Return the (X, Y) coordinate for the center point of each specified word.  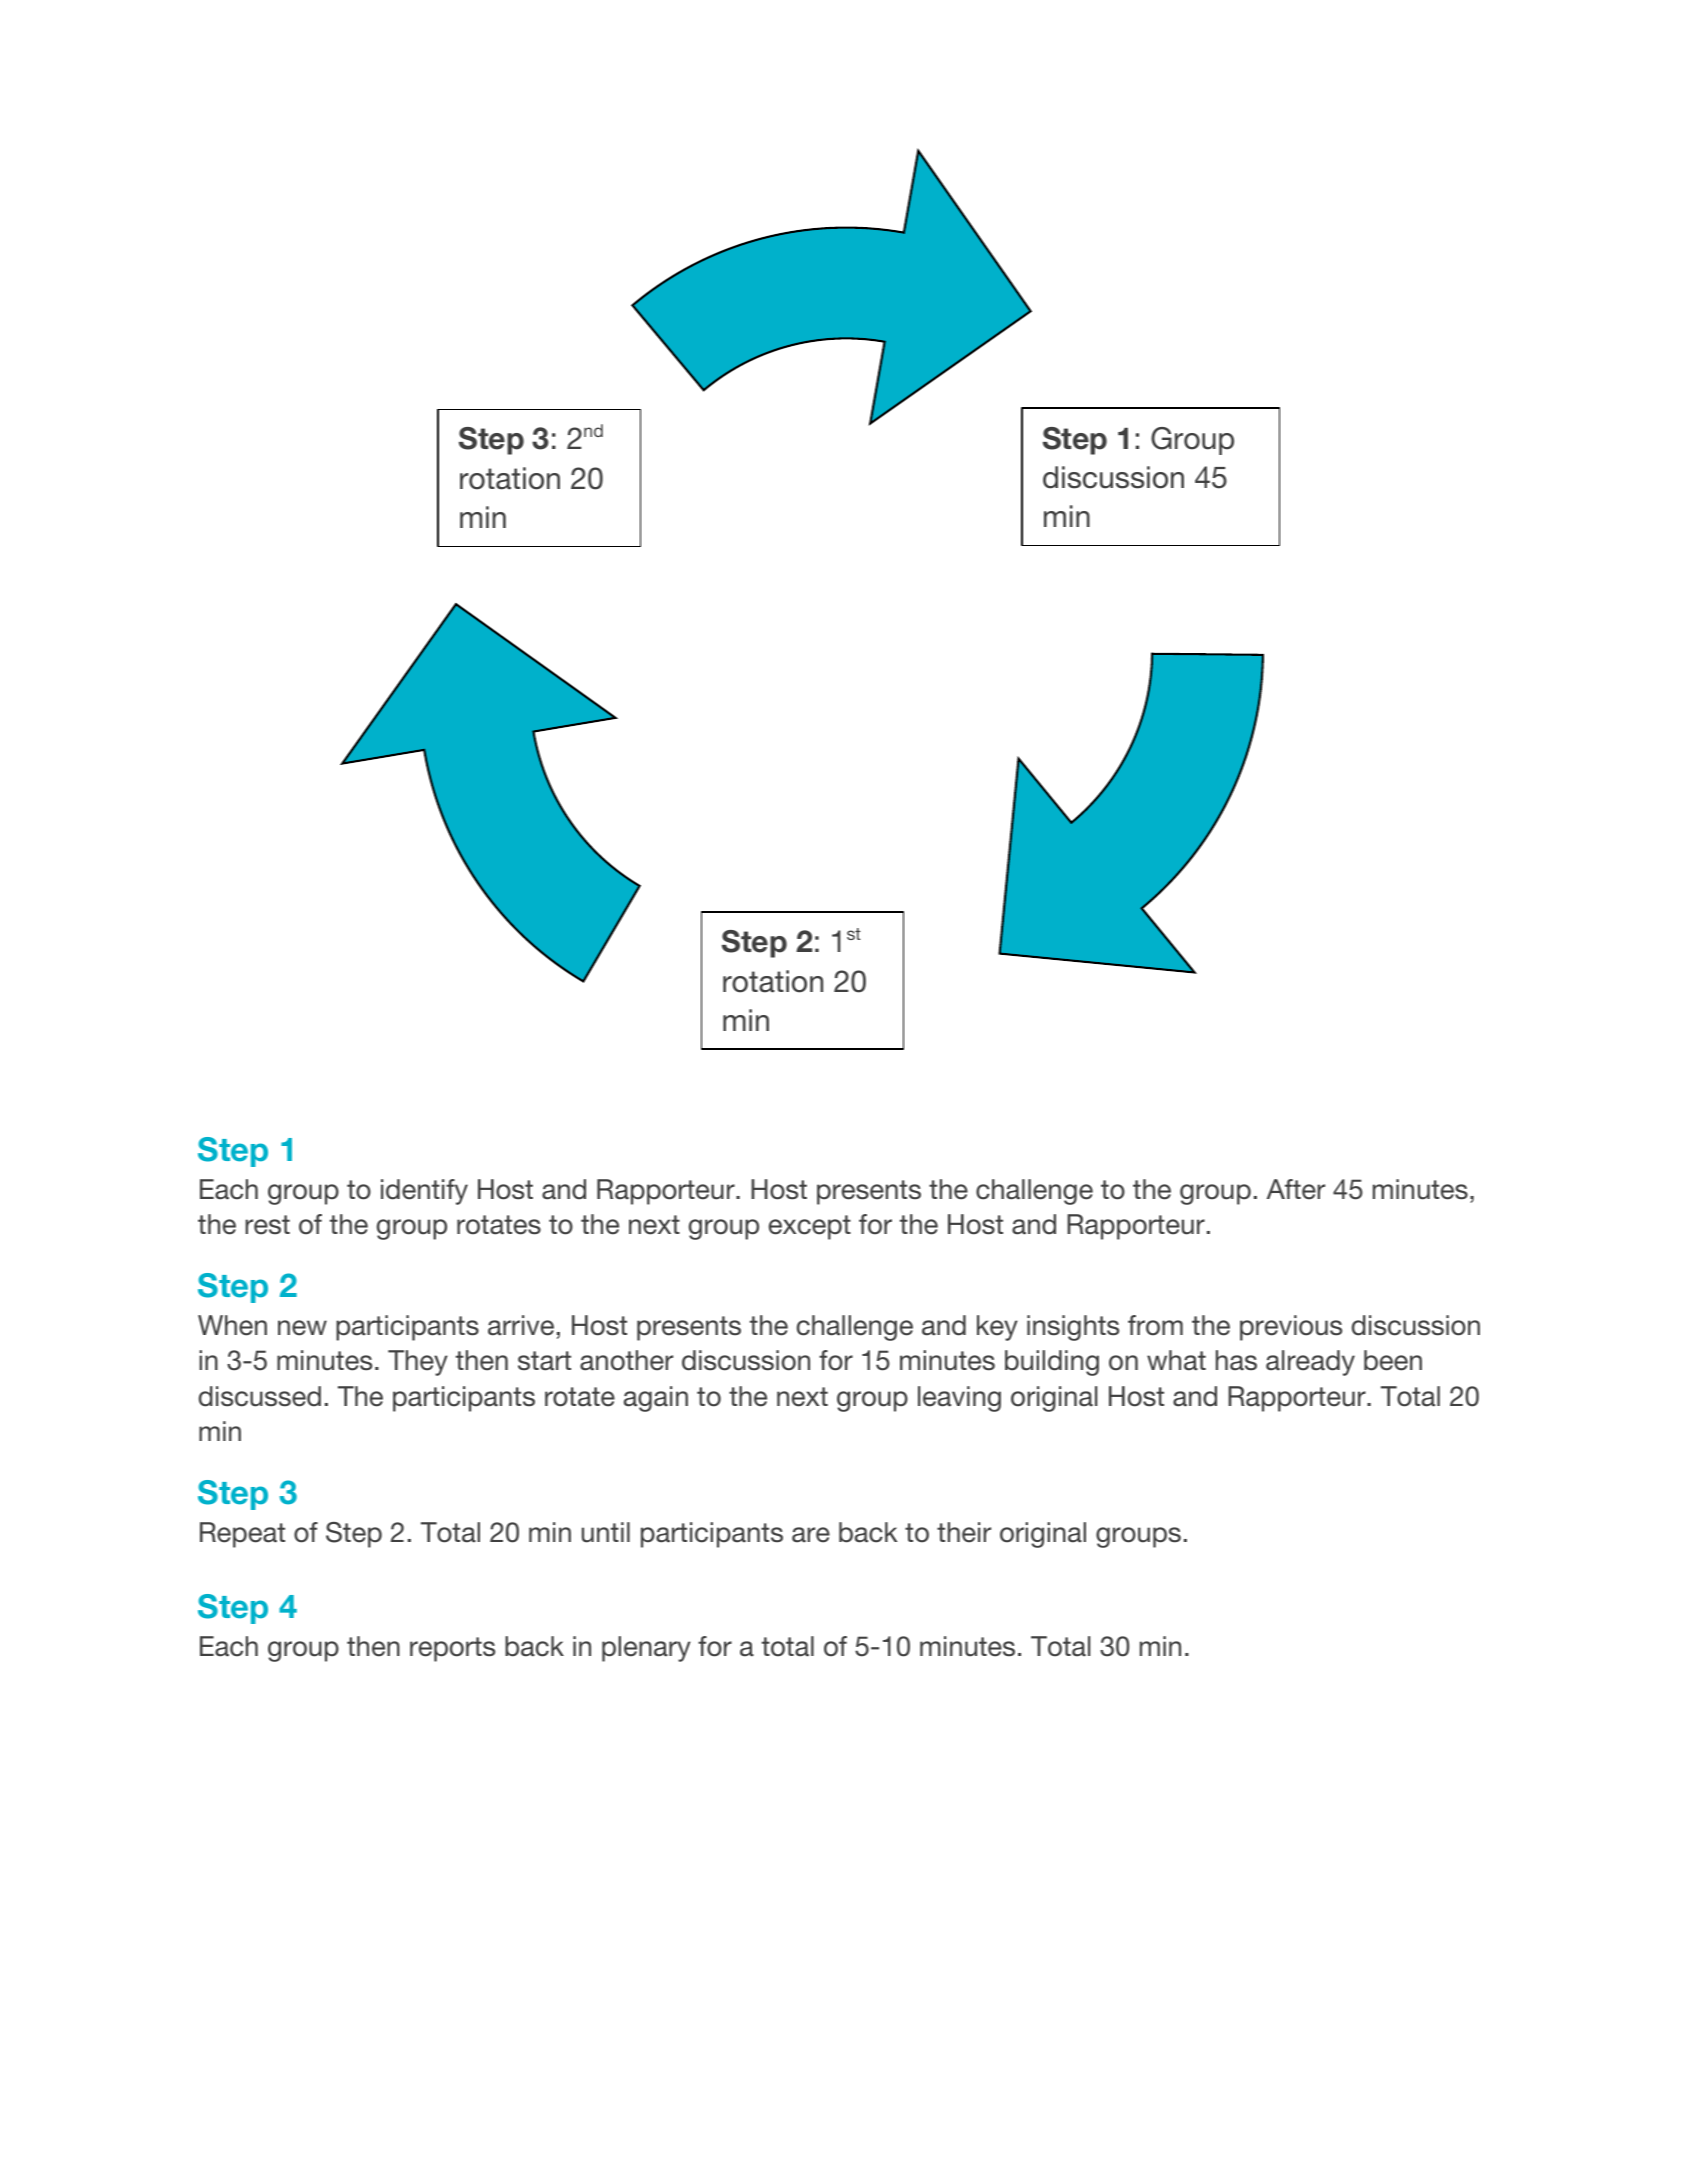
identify (424, 1192)
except (810, 1227)
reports (452, 1649)
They (418, 1363)
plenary (646, 1649)
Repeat (242, 1535)
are (811, 1535)
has (1236, 1360)
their (964, 1532)
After (1296, 1189)
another (626, 1360)
